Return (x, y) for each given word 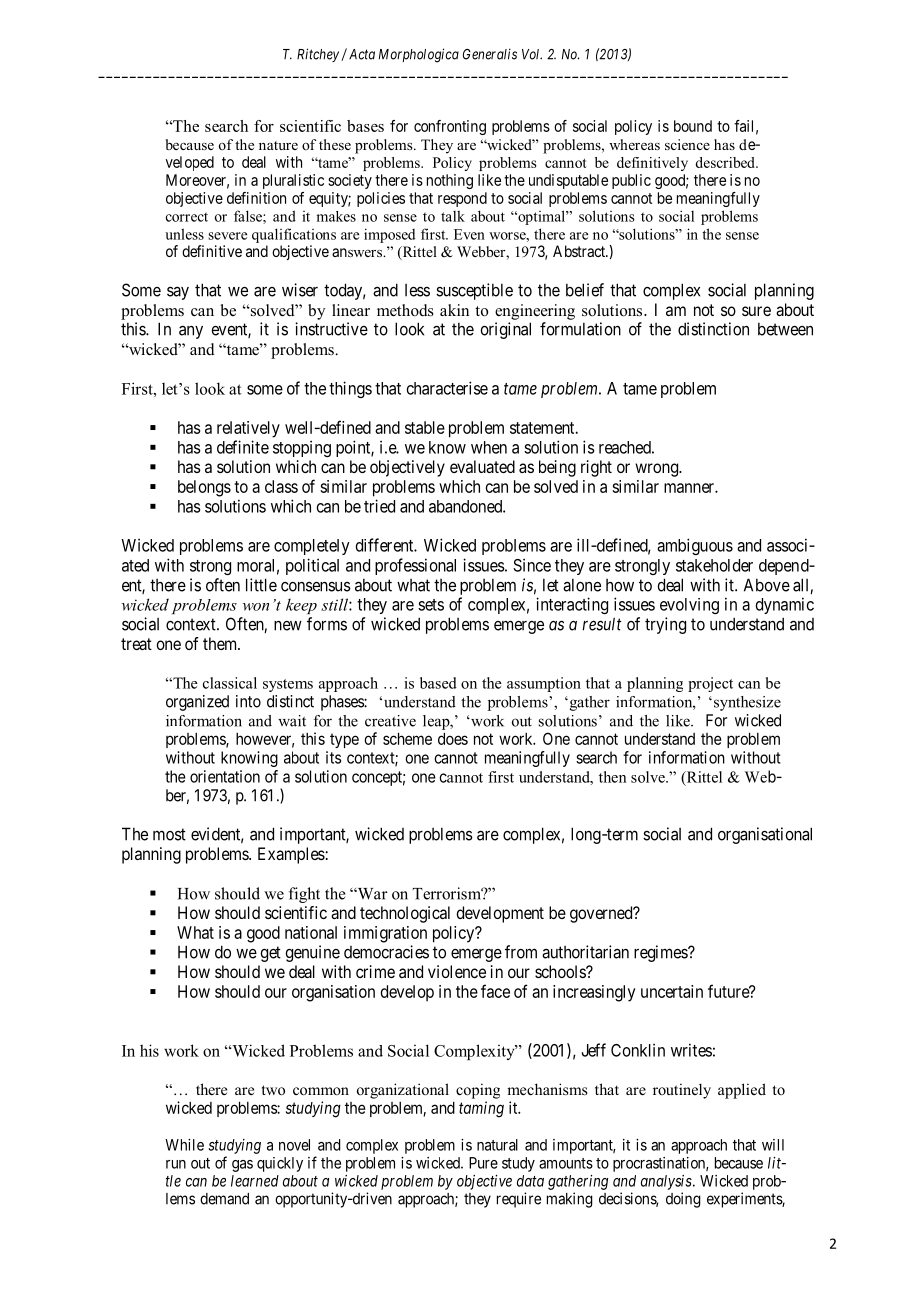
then (612, 777)
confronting (450, 127)
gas (242, 1166)
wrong (658, 470)
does (453, 739)
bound (693, 126)
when (489, 447)
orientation (225, 776)
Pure (483, 1163)
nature (278, 145)
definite (243, 447)
